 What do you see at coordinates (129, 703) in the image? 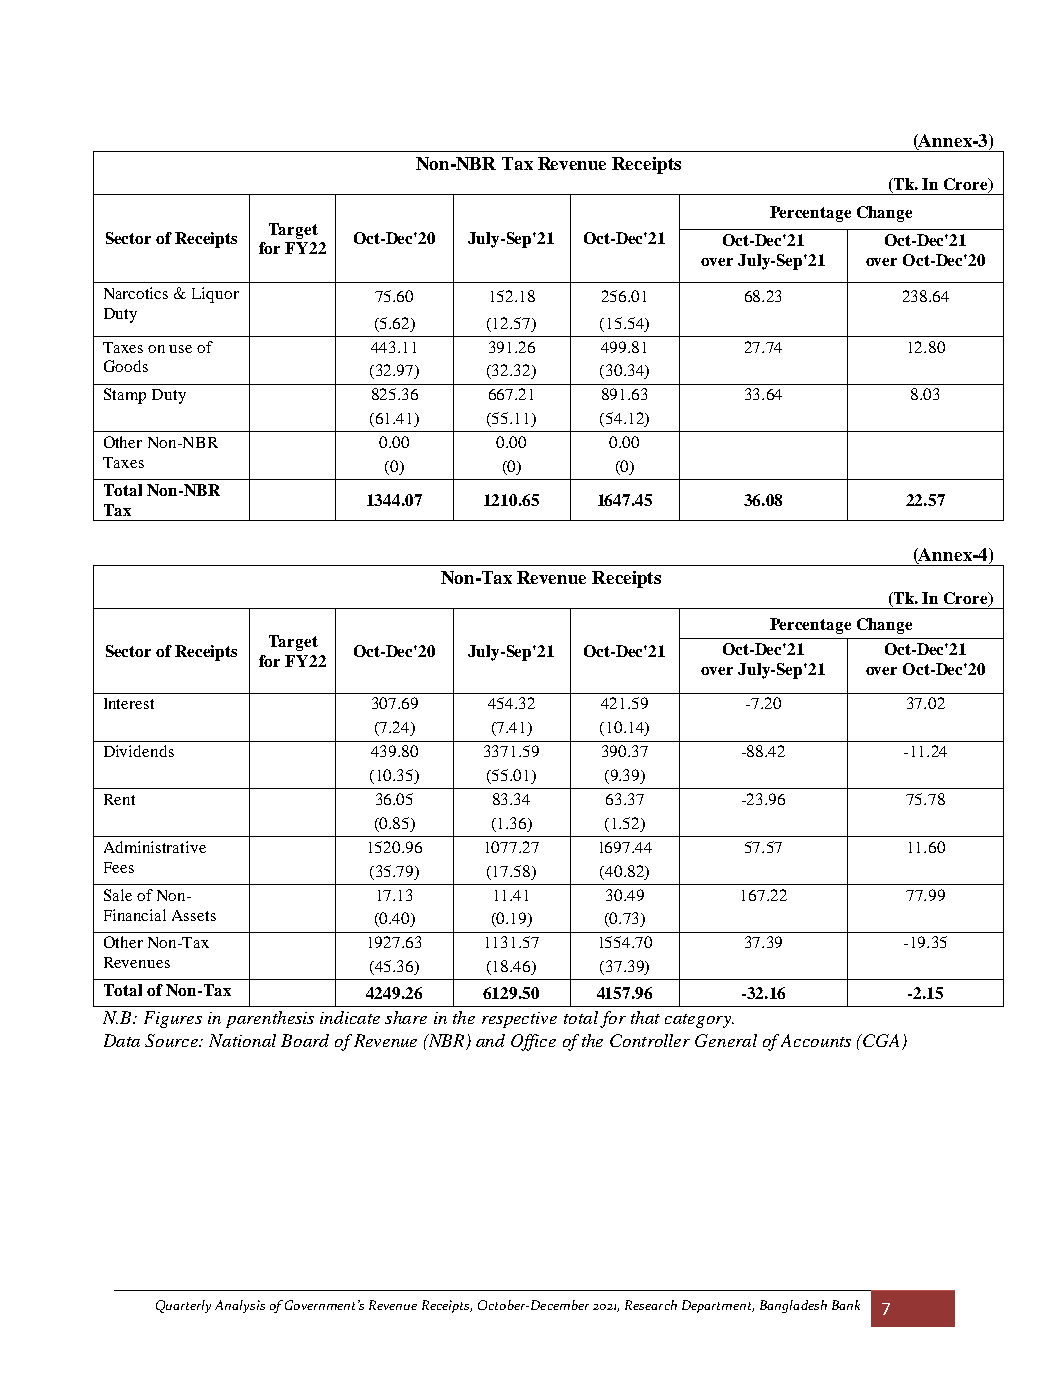
I see `Interest` at bounding box center [129, 703].
